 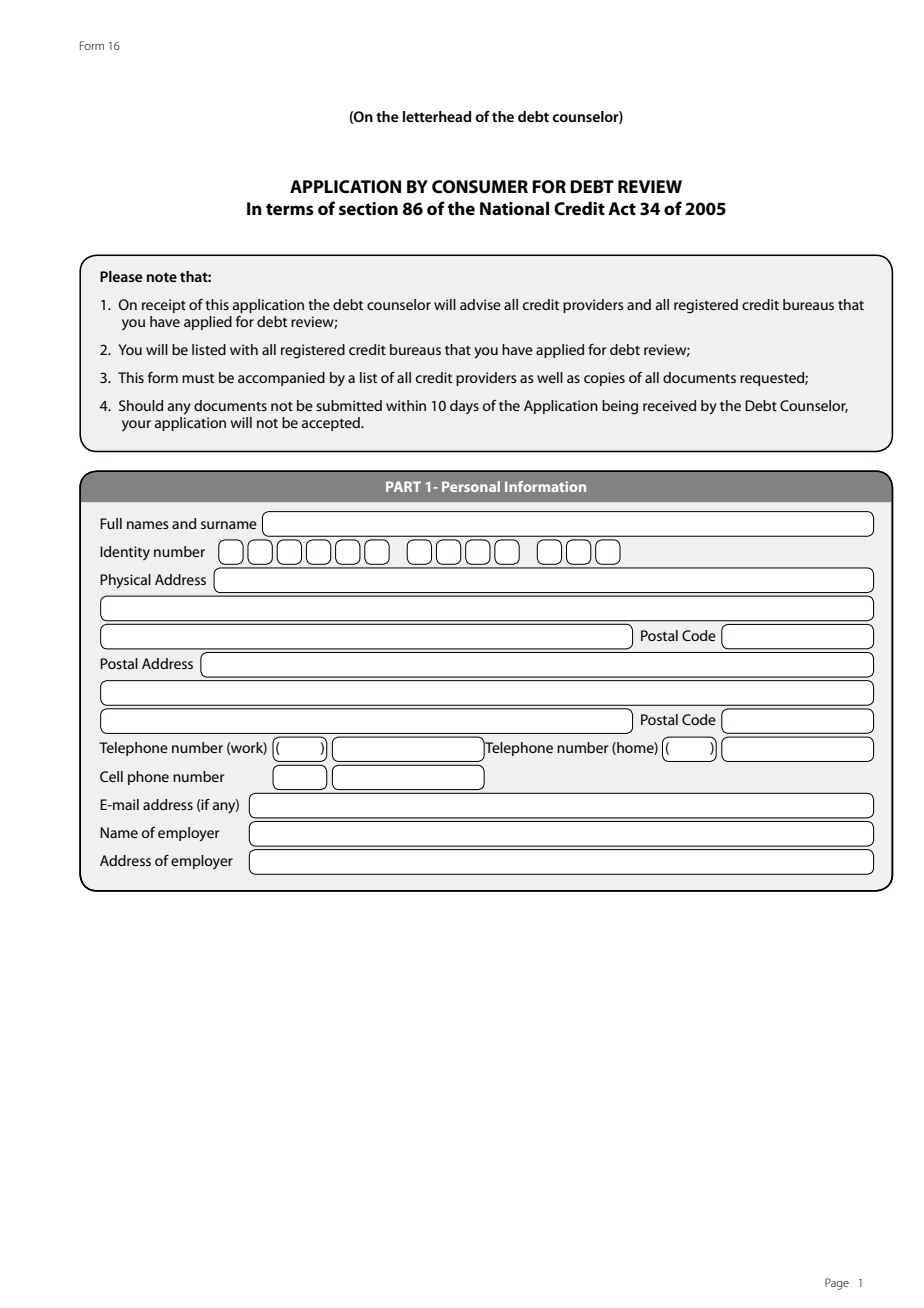 What do you see at coordinates (111, 776) in the screenshot?
I see `Cell` at bounding box center [111, 776].
